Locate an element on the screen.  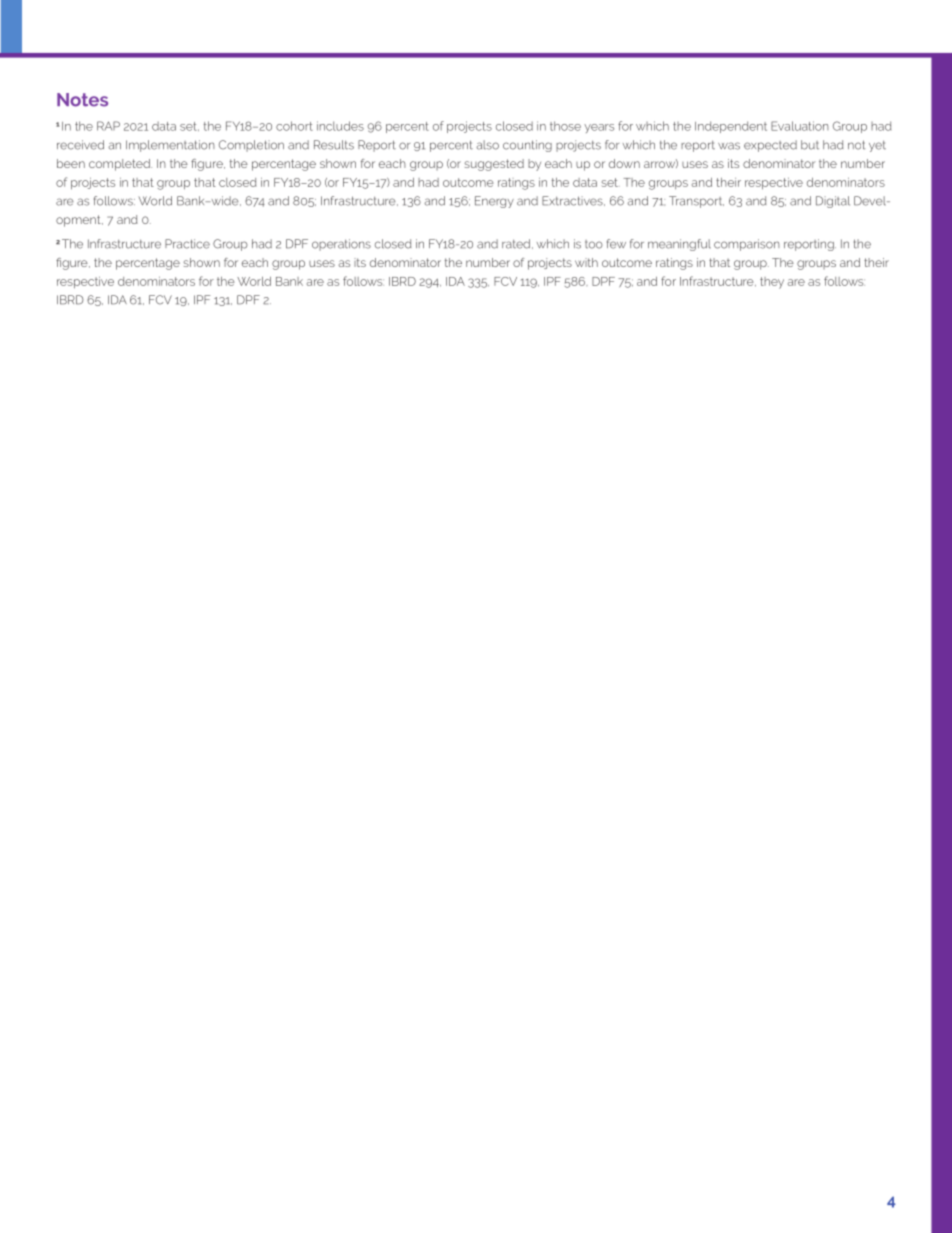
those is located at coordinates (565, 126).
